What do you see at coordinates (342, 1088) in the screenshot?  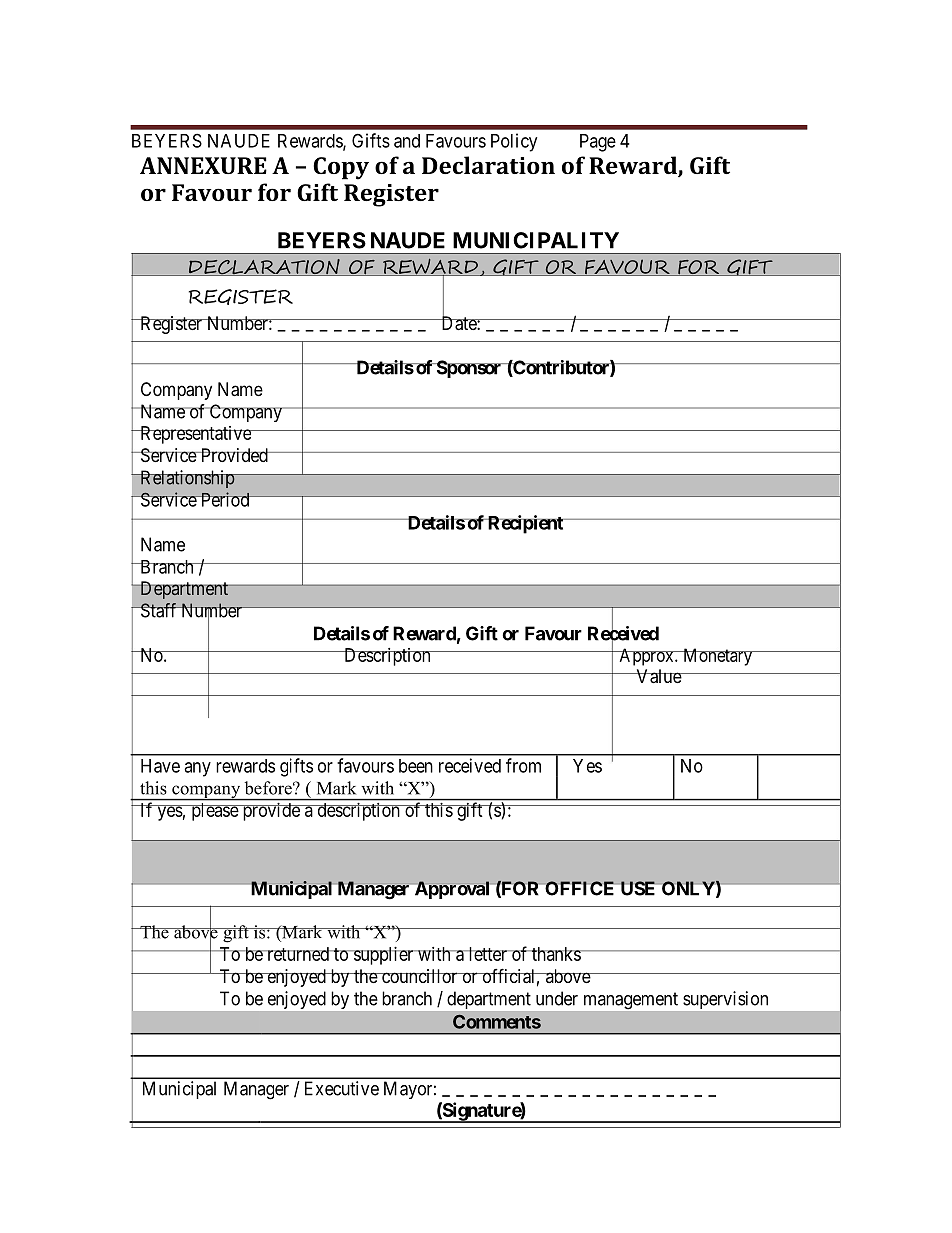 I see `Executive` at bounding box center [342, 1088].
